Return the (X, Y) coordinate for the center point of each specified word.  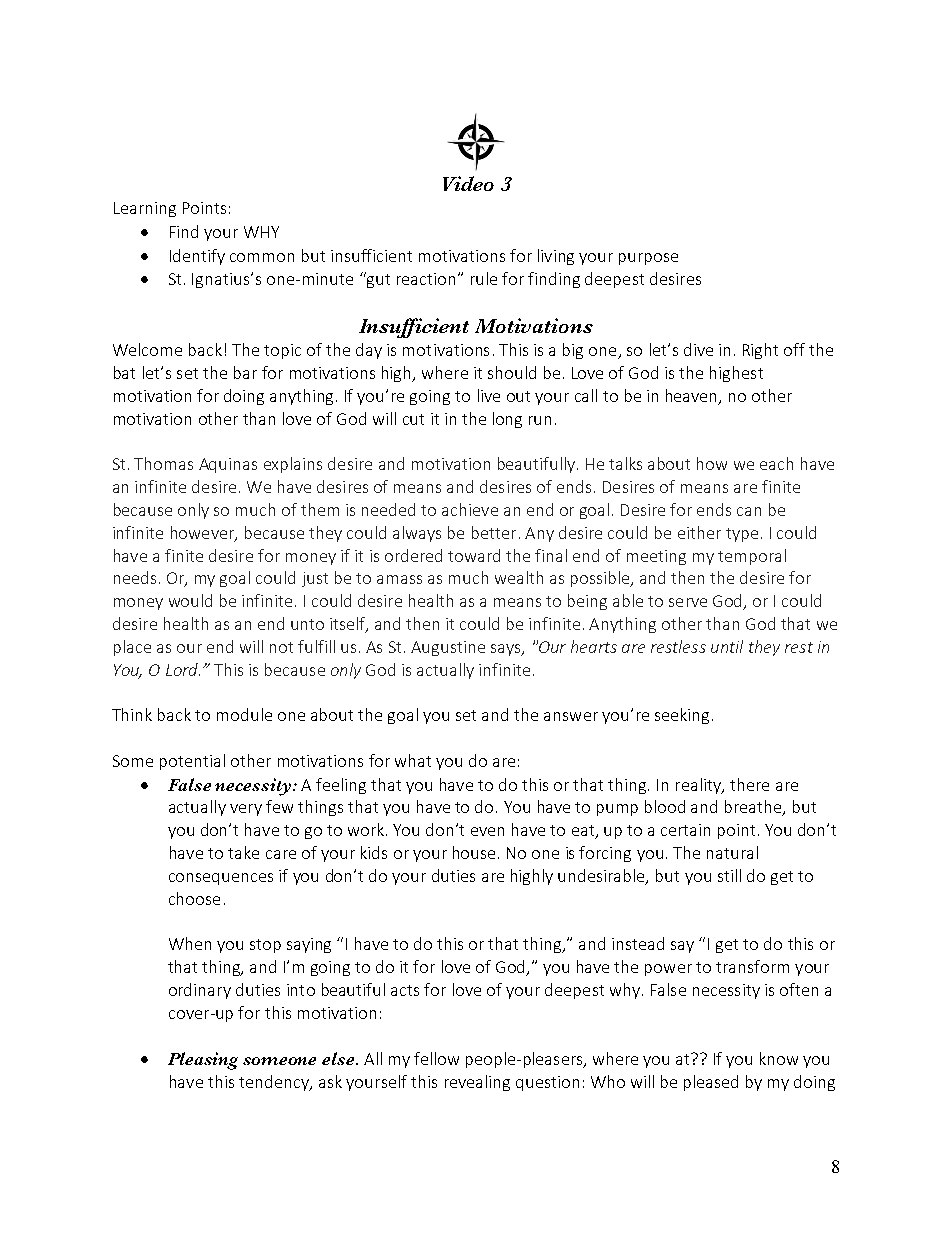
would (190, 600)
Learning (145, 209)
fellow (436, 1058)
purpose (648, 259)
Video (468, 183)
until (727, 646)
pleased (711, 1083)
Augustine (448, 648)
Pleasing (203, 1061)
